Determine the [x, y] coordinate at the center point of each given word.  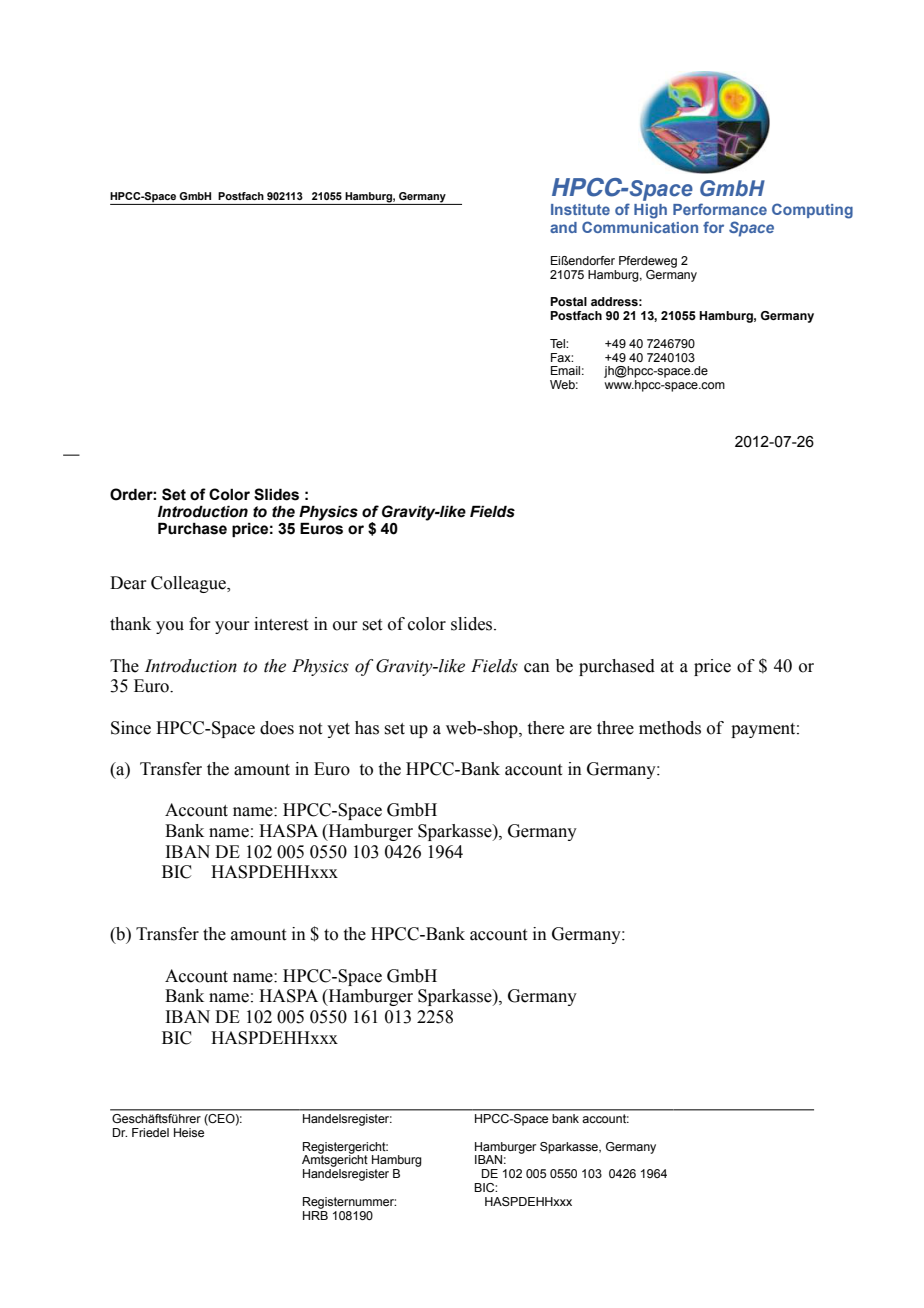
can [537, 668]
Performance [720, 209]
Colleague [189, 584]
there [546, 728]
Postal [568, 301]
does [277, 728]
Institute [580, 209]
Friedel [150, 1132]
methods [670, 728]
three [615, 728]
